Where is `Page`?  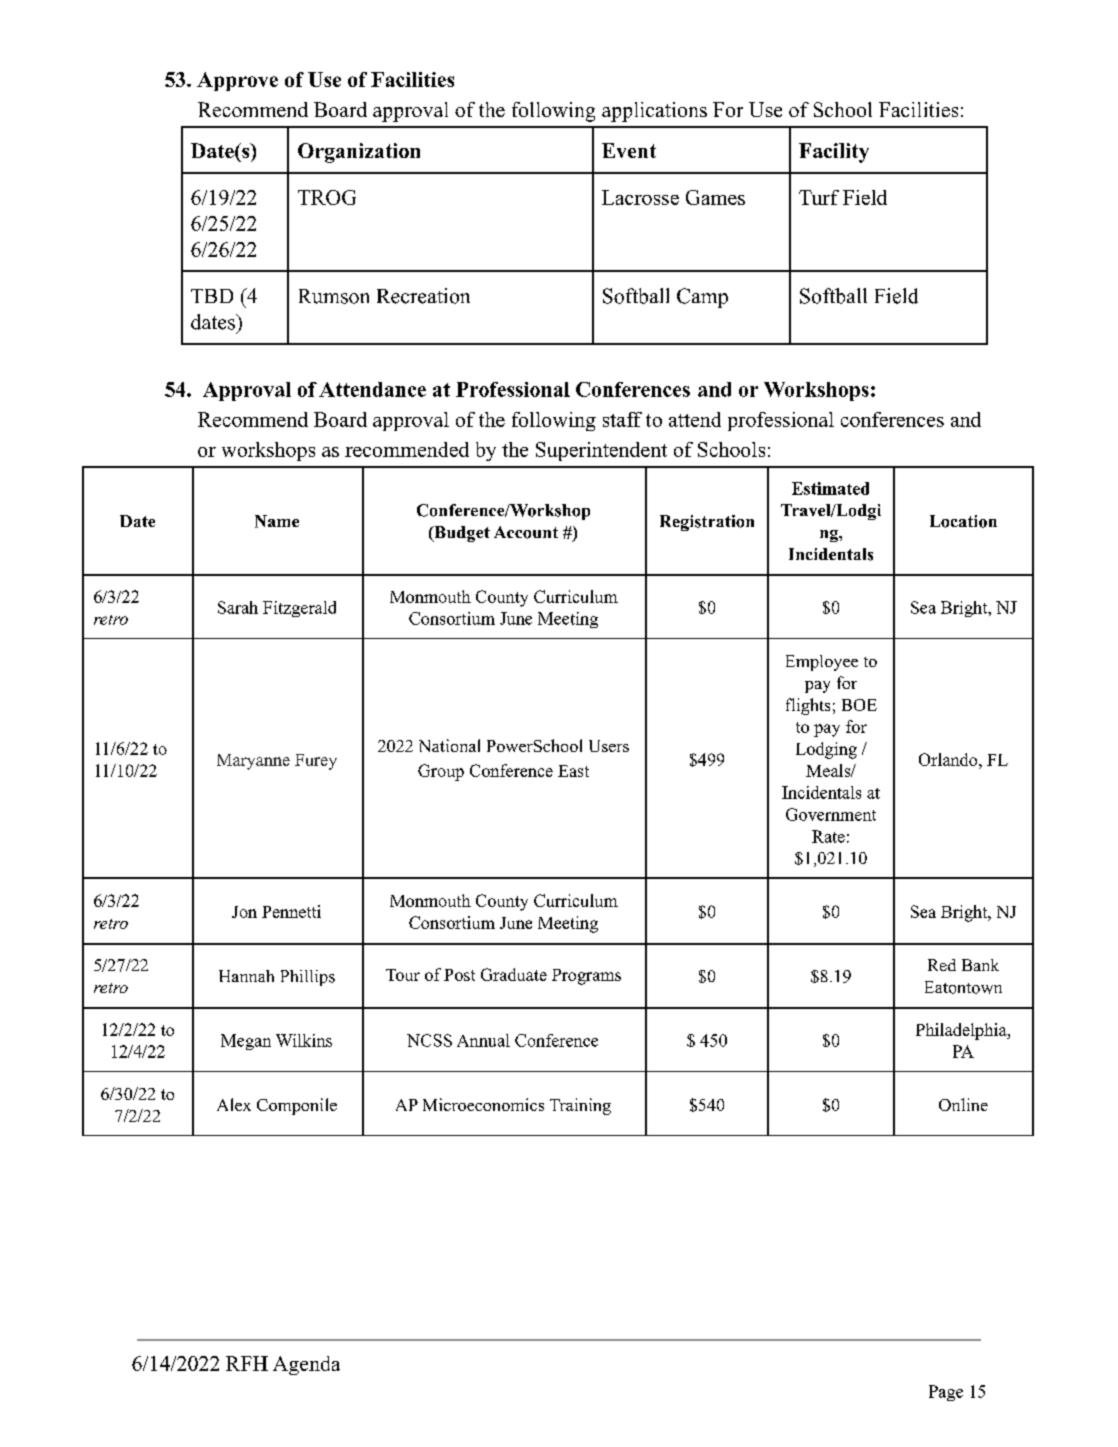 Page is located at coordinates (946, 1393).
